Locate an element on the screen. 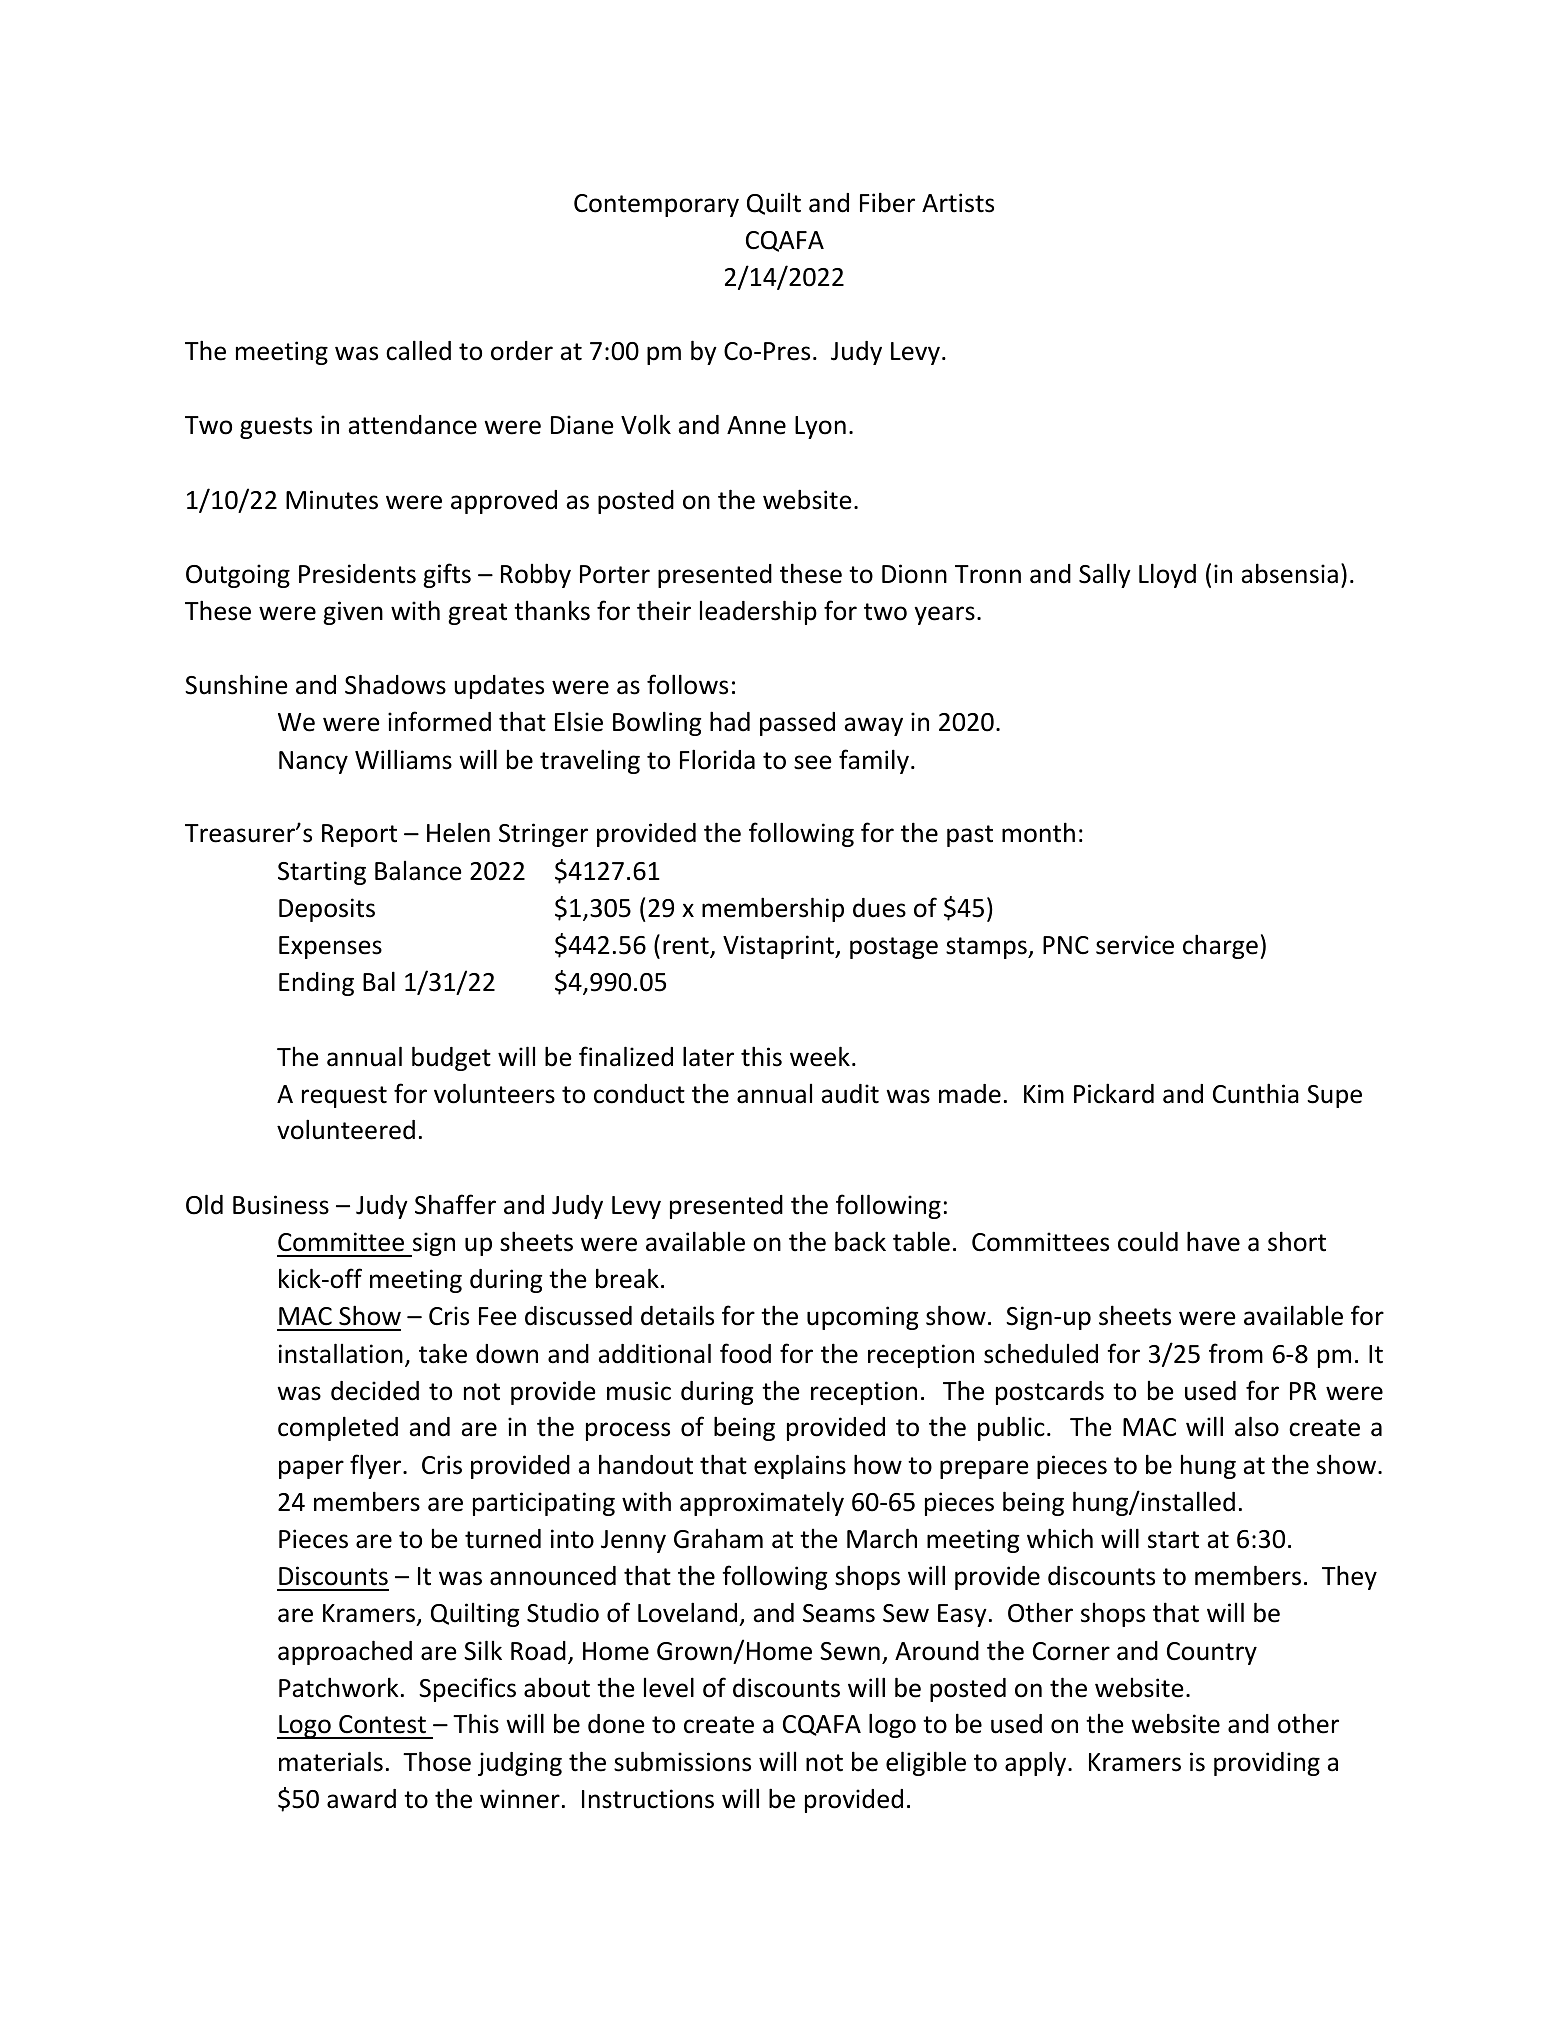 This screenshot has width=1568, height=2029. Fiber is located at coordinates (887, 202).
